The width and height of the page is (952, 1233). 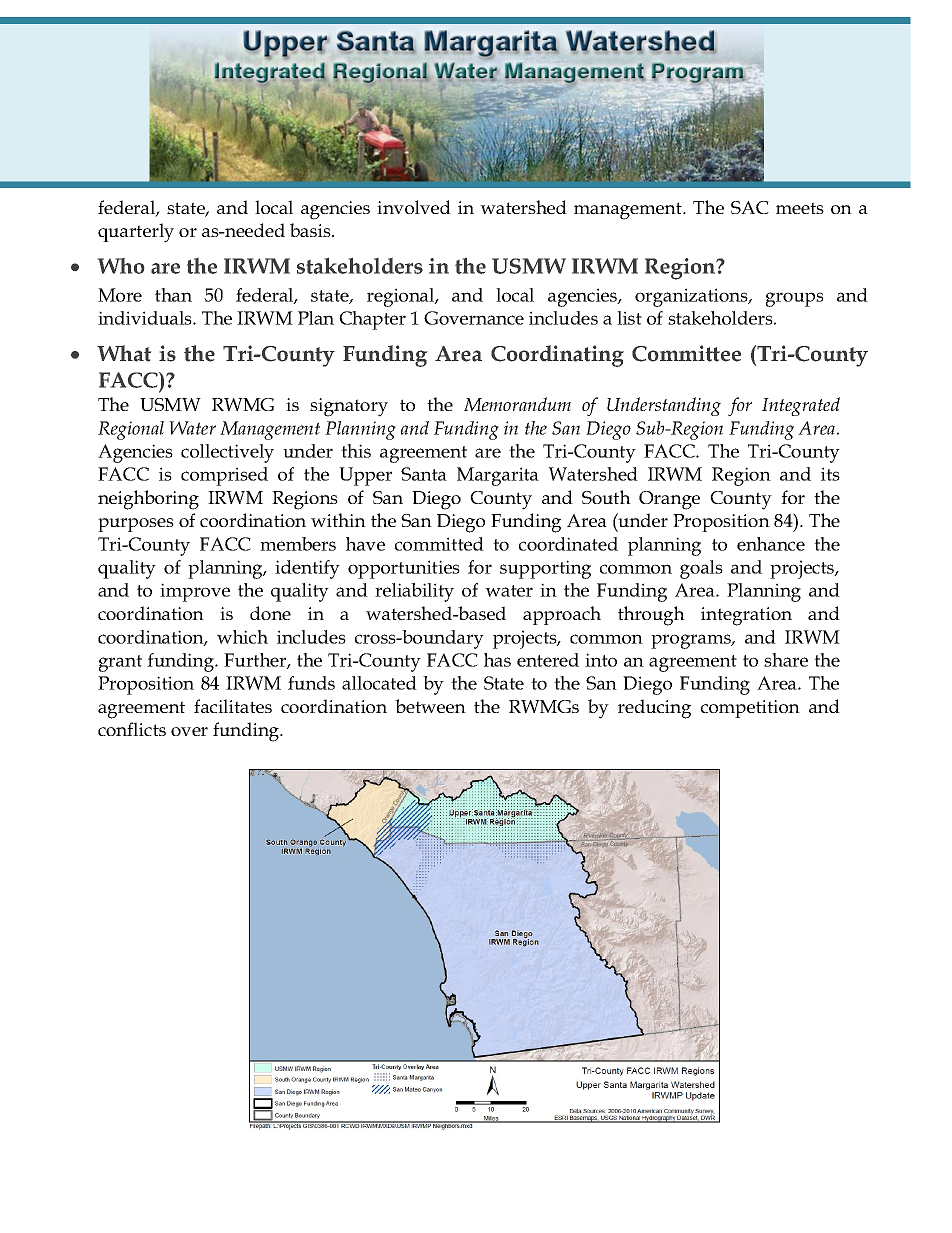 I want to click on reliability, so click(x=414, y=592).
